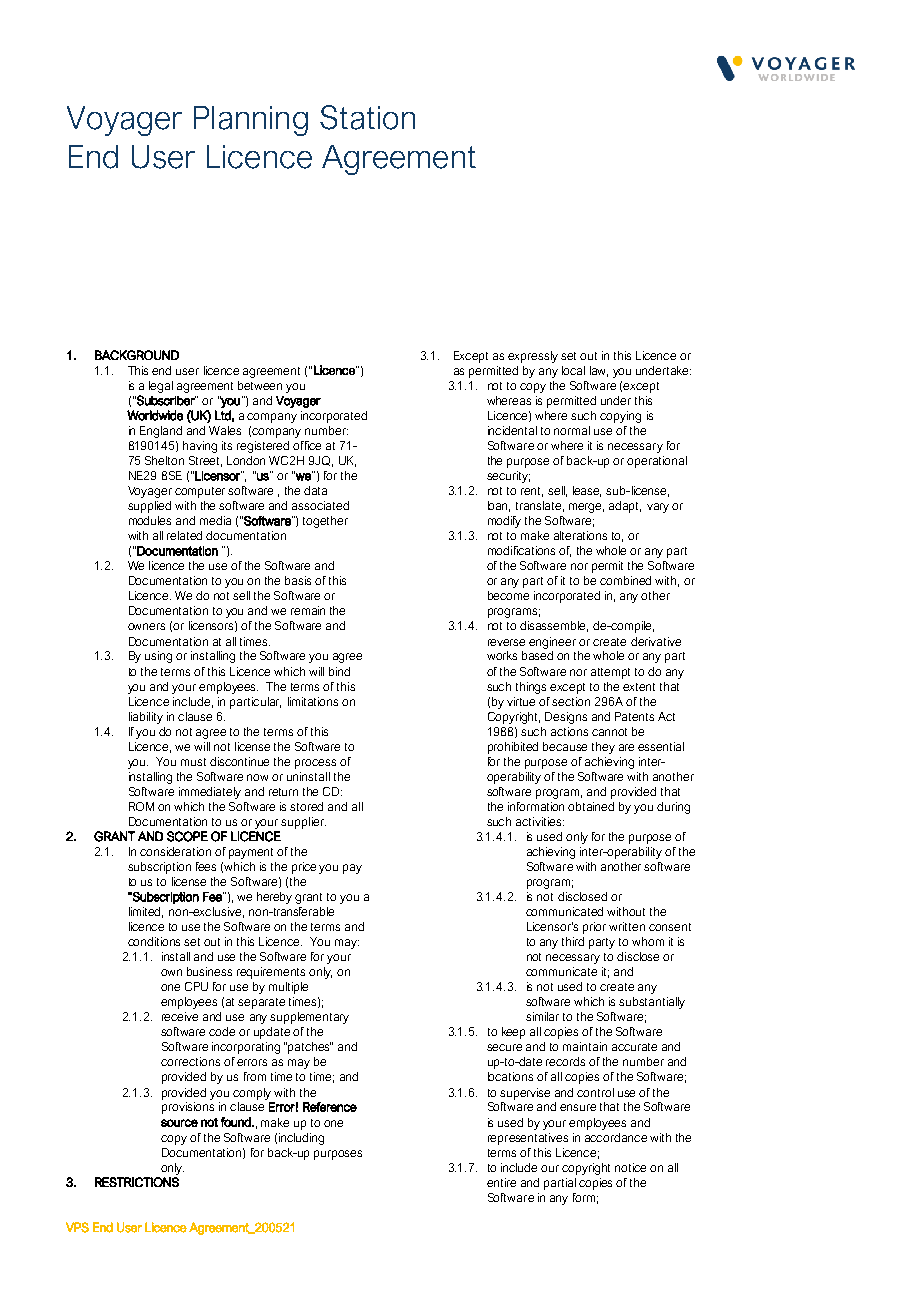 The width and height of the document is (924, 1308). What do you see at coordinates (137, 1182) in the document?
I see `RESTRICTIONS` at bounding box center [137, 1182].
